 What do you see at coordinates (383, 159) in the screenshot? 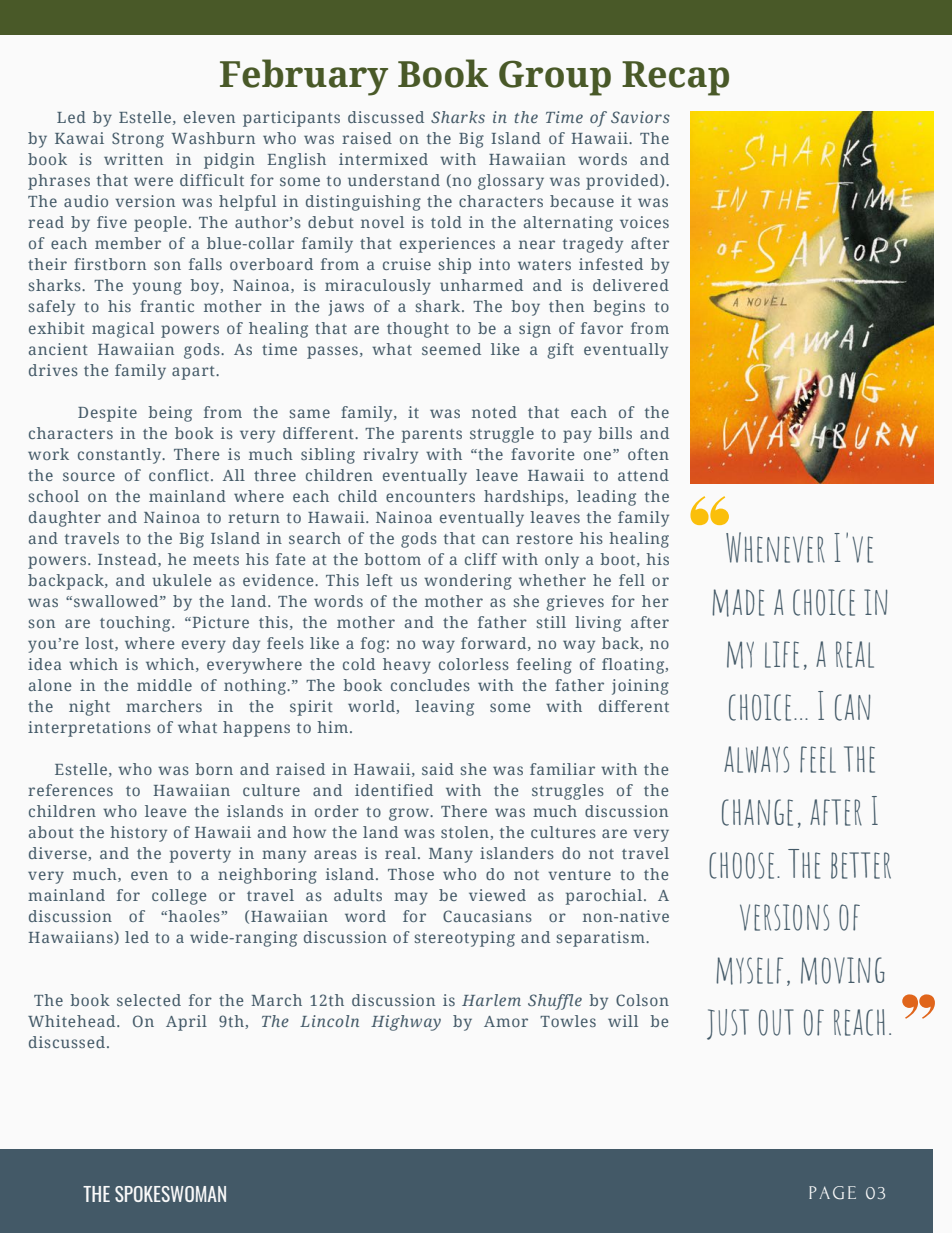
I see `intermixed` at bounding box center [383, 159].
